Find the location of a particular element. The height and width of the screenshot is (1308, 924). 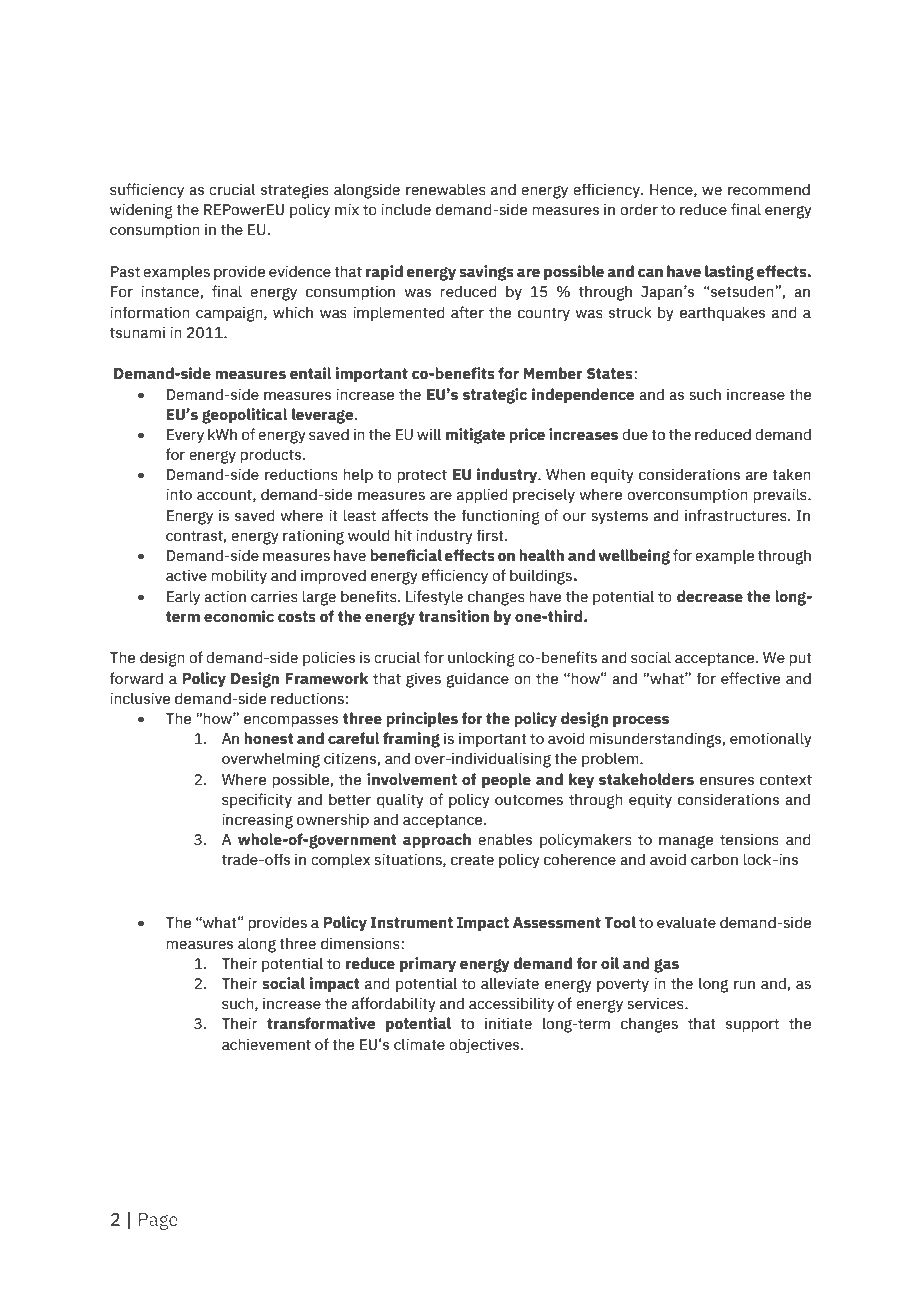

support is located at coordinates (752, 1025).
